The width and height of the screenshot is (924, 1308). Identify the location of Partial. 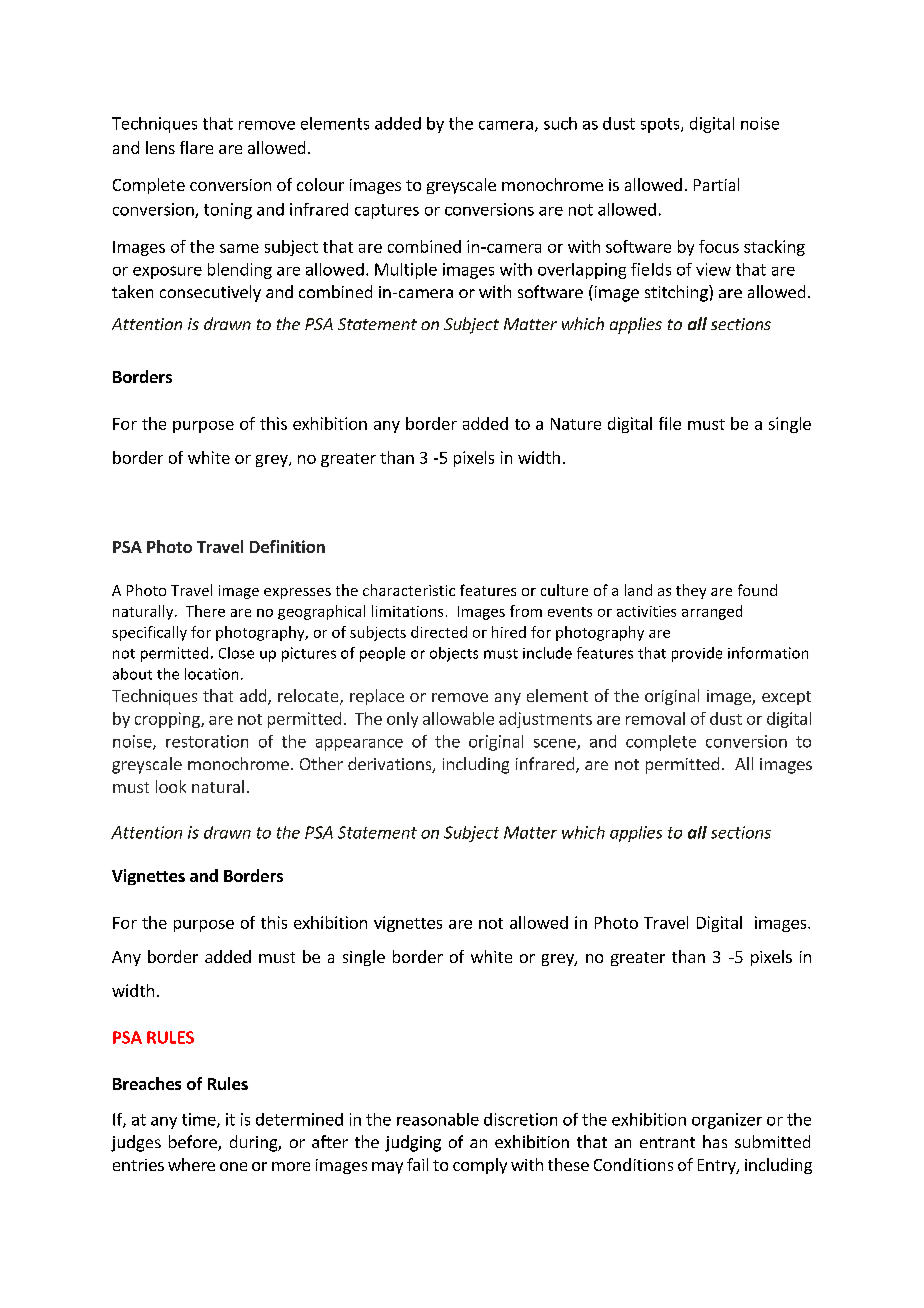
(716, 184).
